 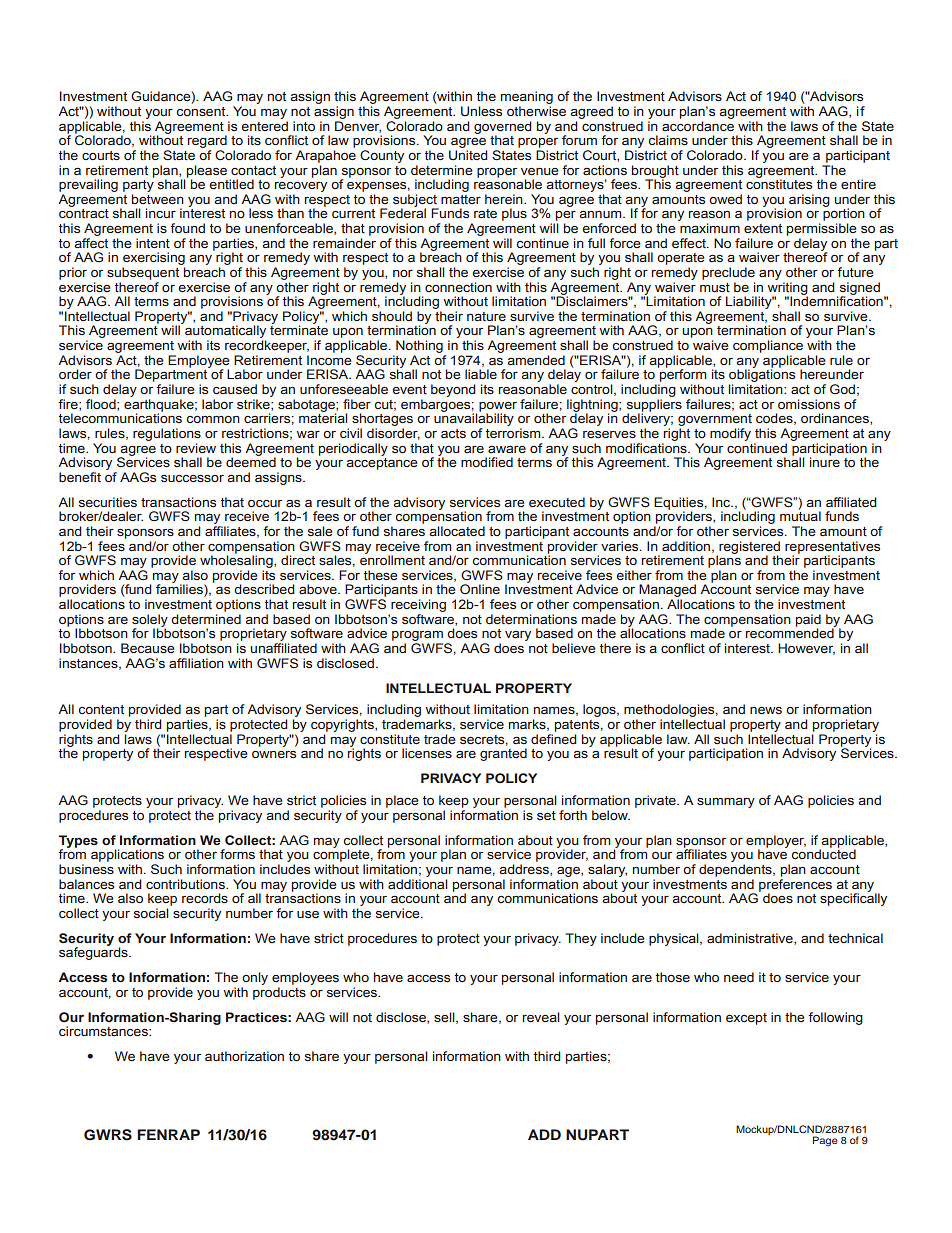 What do you see at coordinates (480, 589) in the screenshot?
I see `Online` at bounding box center [480, 589].
